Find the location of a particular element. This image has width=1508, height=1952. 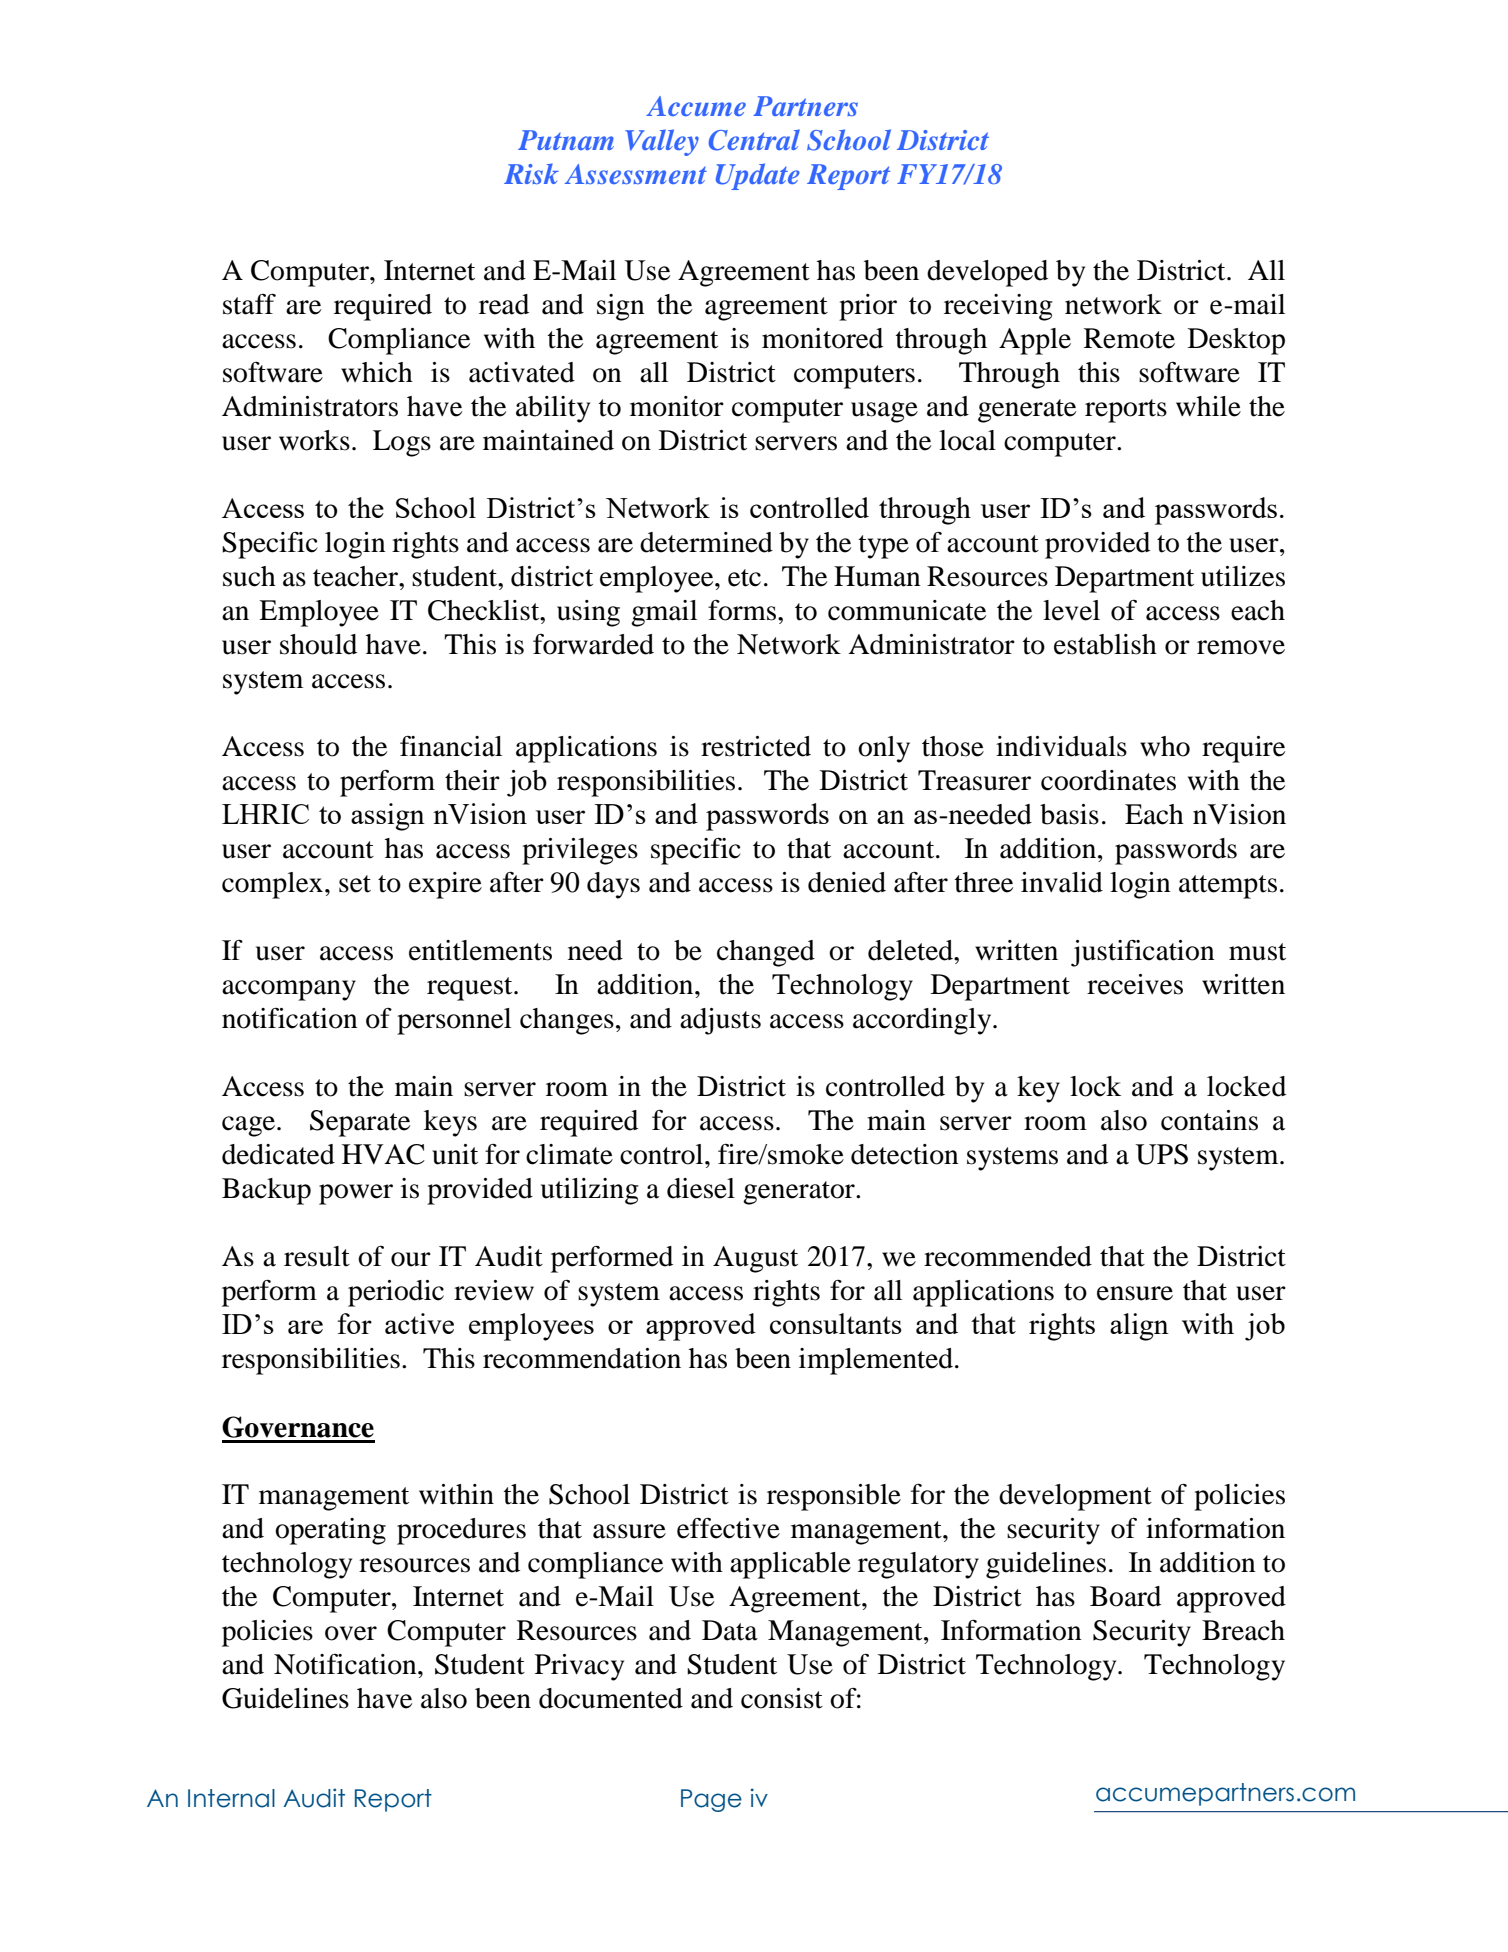

receives is located at coordinates (1135, 984).
